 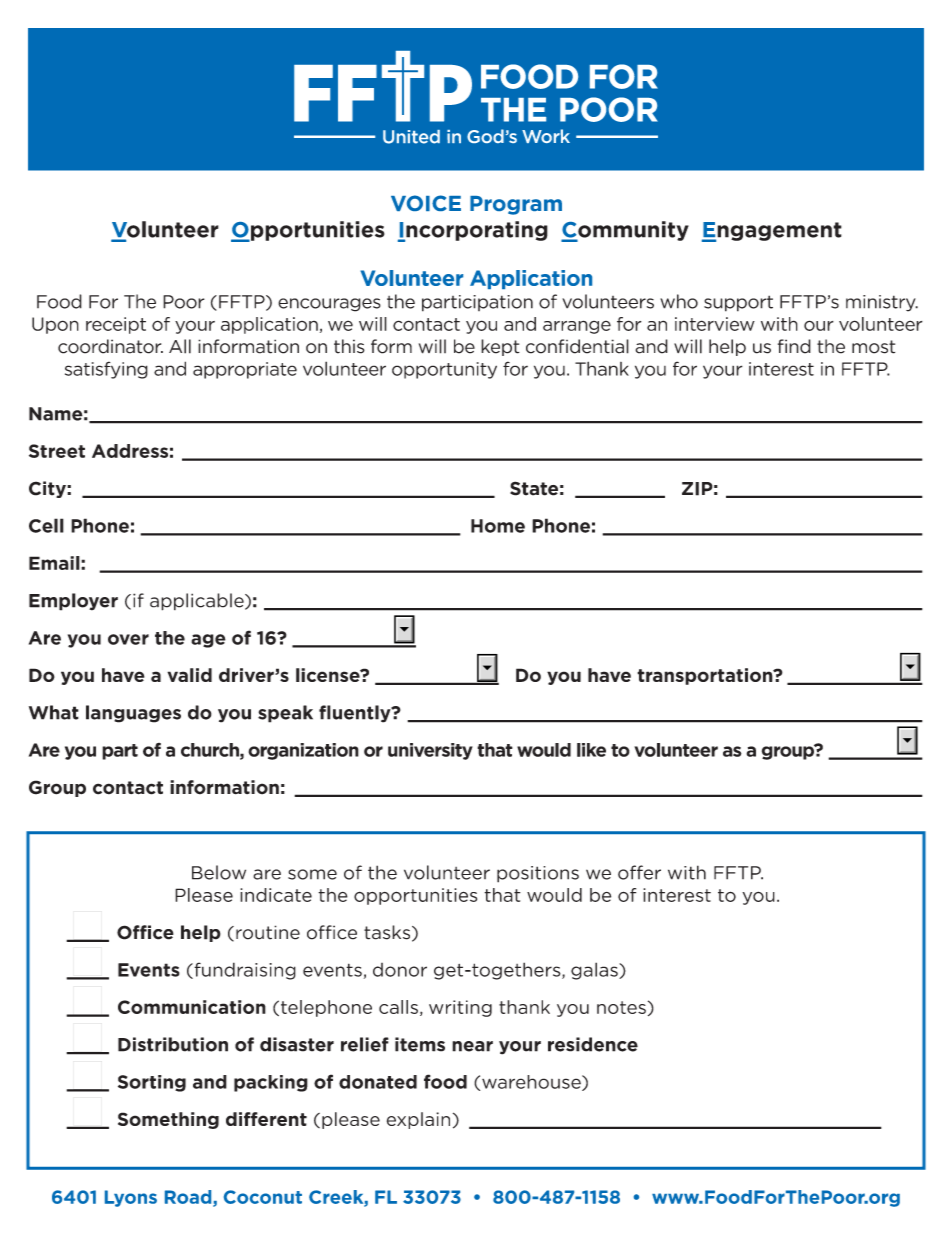 I want to click on explain, so click(x=418, y=1120).
